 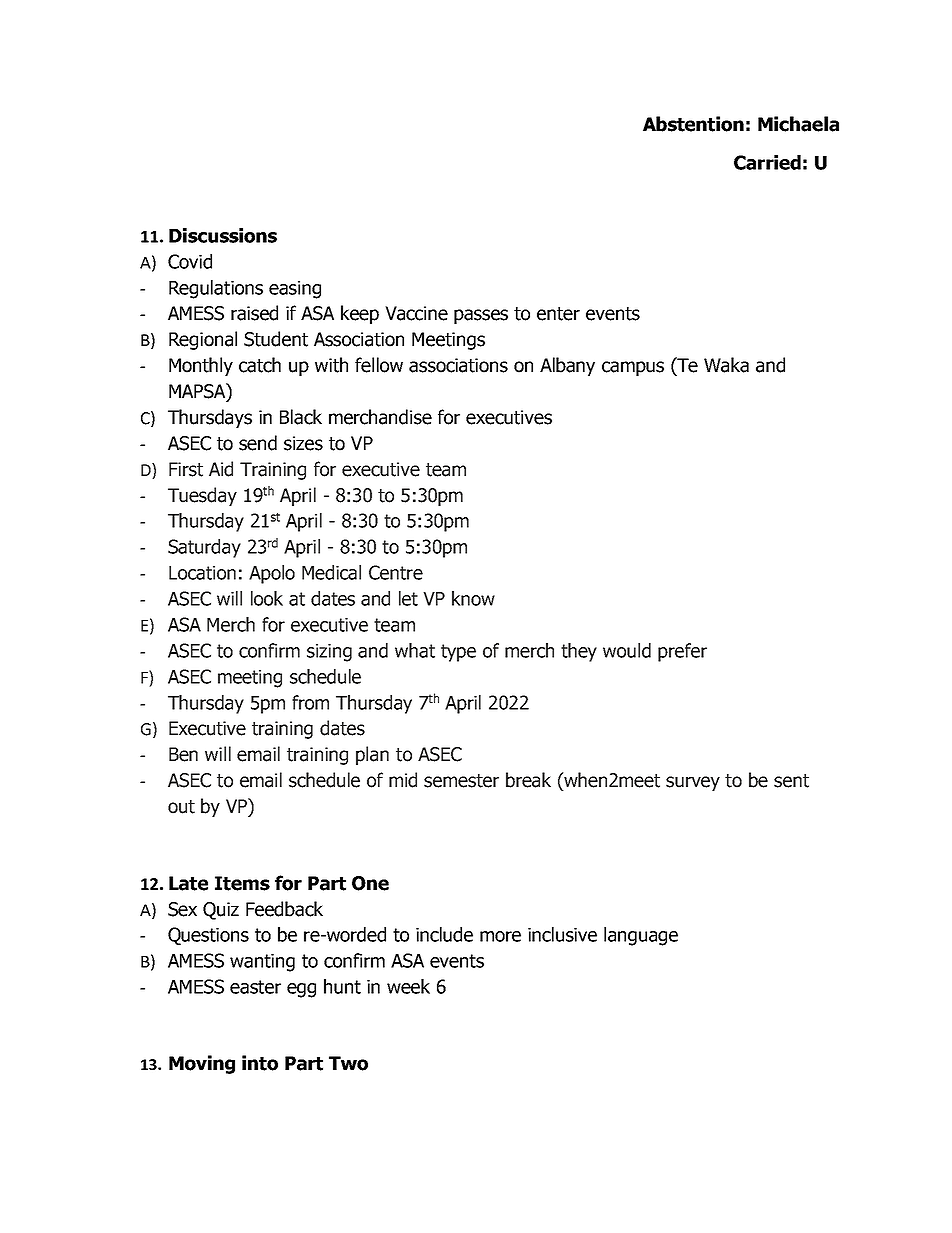 What do you see at coordinates (767, 162) in the page?
I see `Carried` at bounding box center [767, 162].
